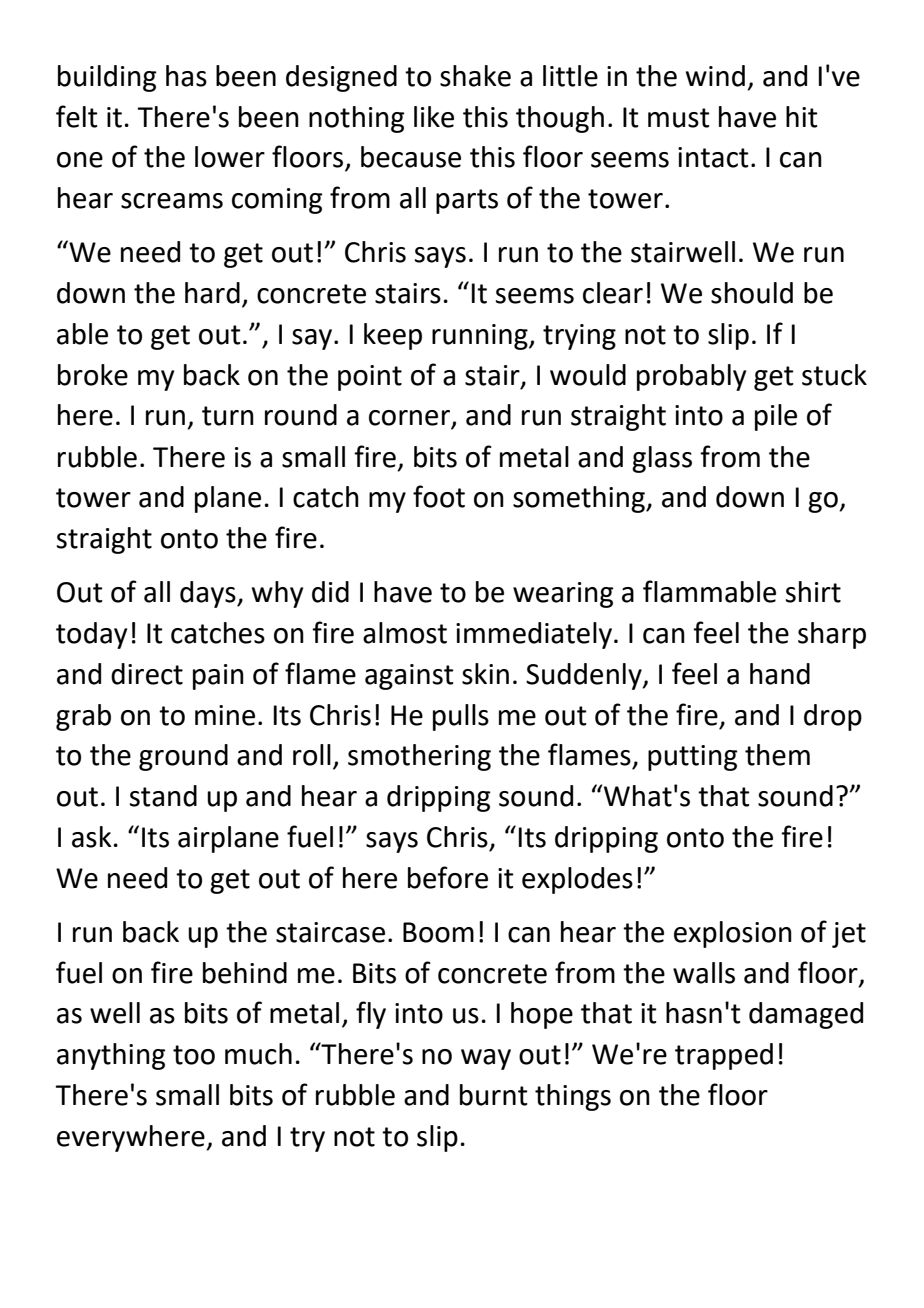 The image size is (924, 1308). Describe the element at coordinates (434, 117) in the image. I see `like` at that location.
